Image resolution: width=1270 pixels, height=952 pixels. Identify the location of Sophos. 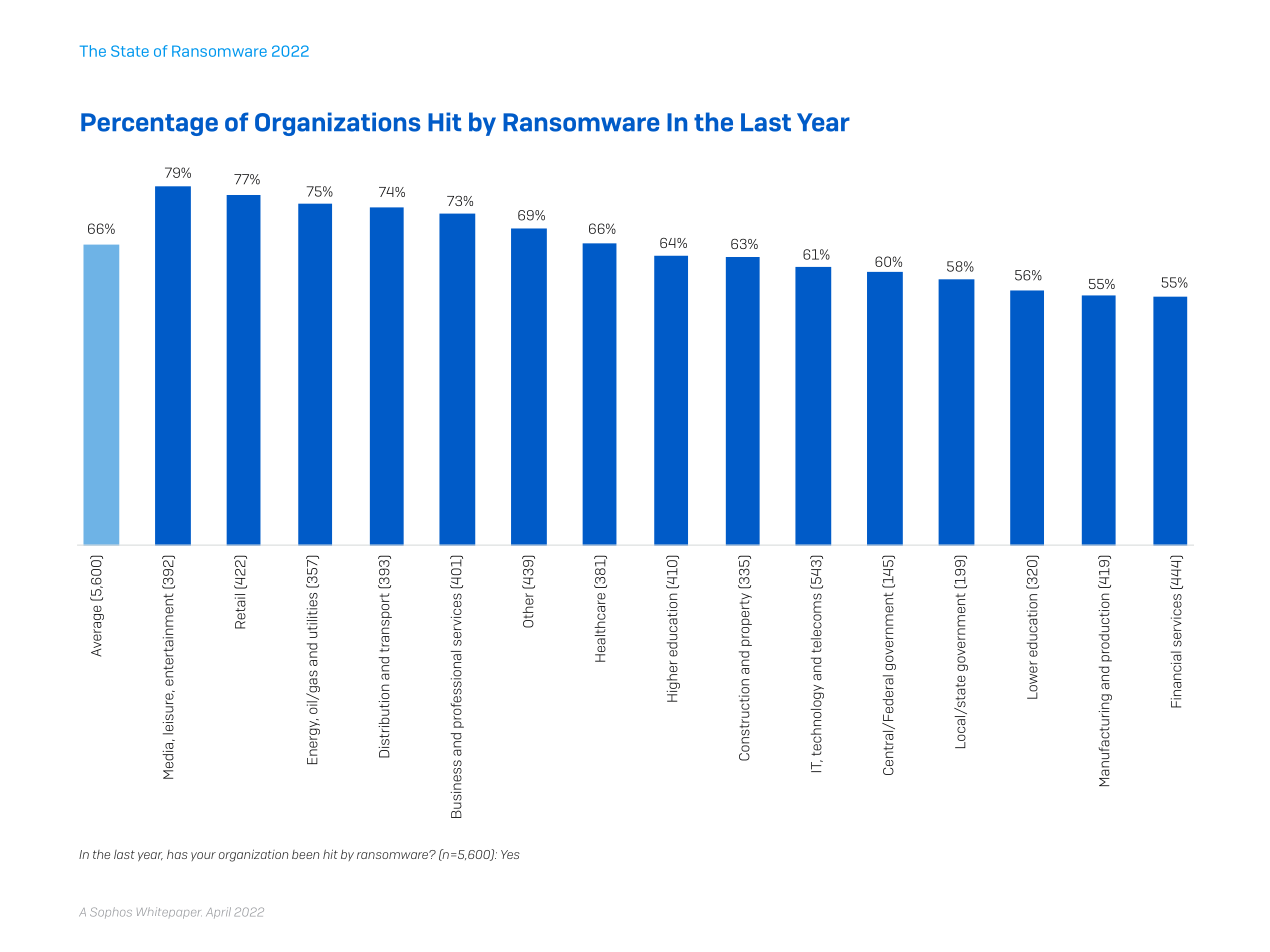
(111, 912).
